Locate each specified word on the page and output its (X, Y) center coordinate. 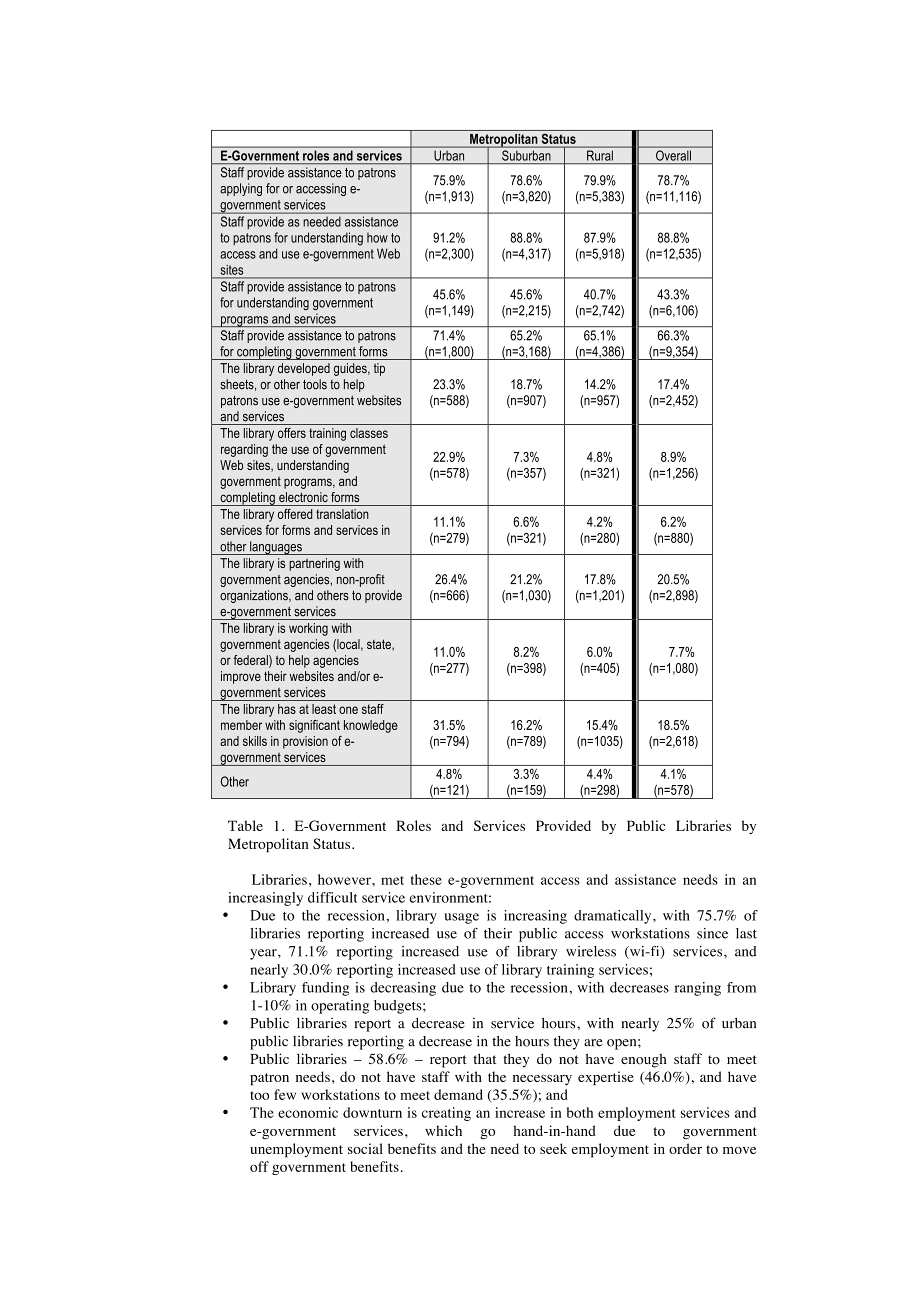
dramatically (614, 917)
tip (379, 369)
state (380, 645)
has (287, 709)
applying (241, 189)
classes (369, 433)
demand (458, 1094)
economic (308, 1112)
